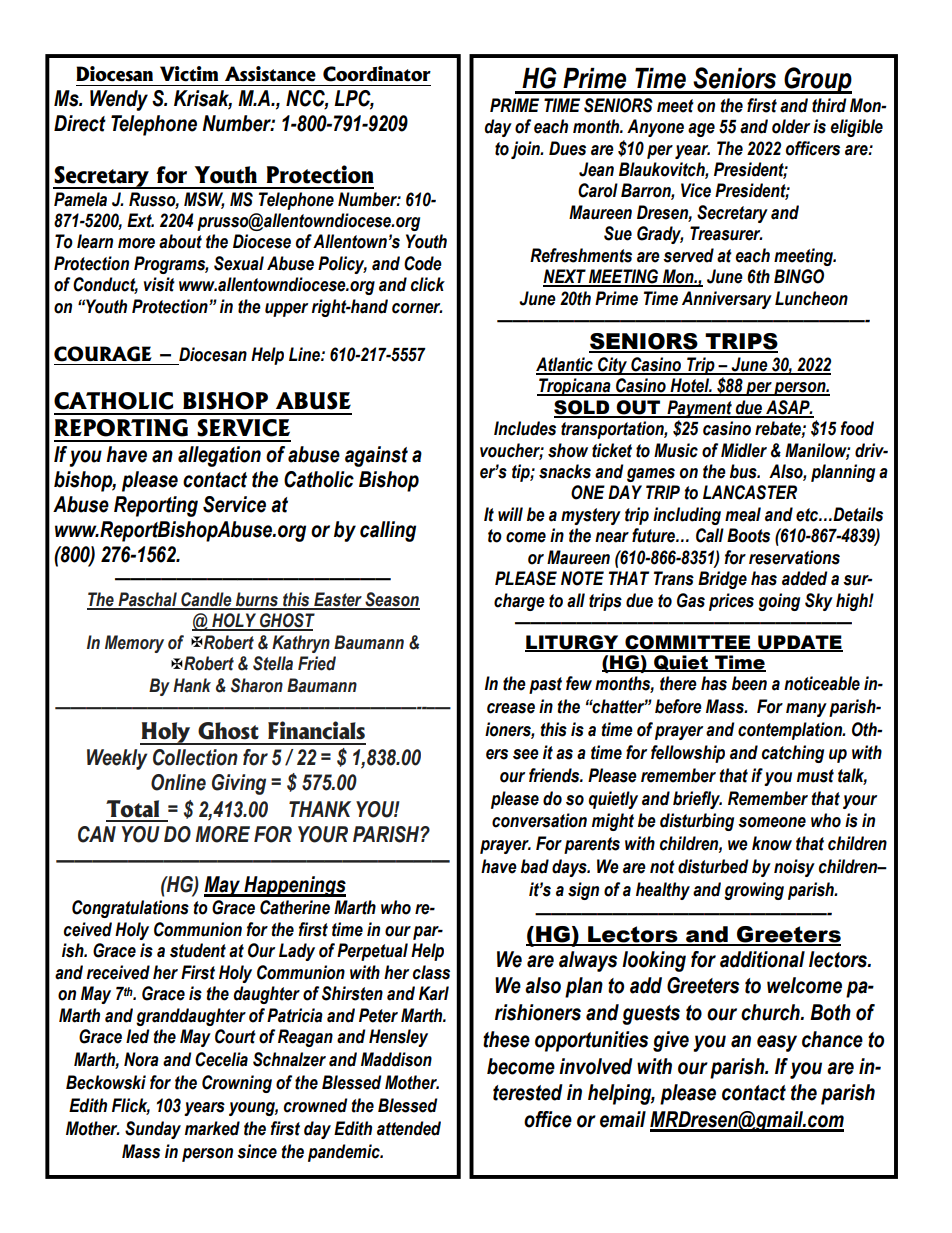  I want to click on LITURGY, so click(573, 643).
